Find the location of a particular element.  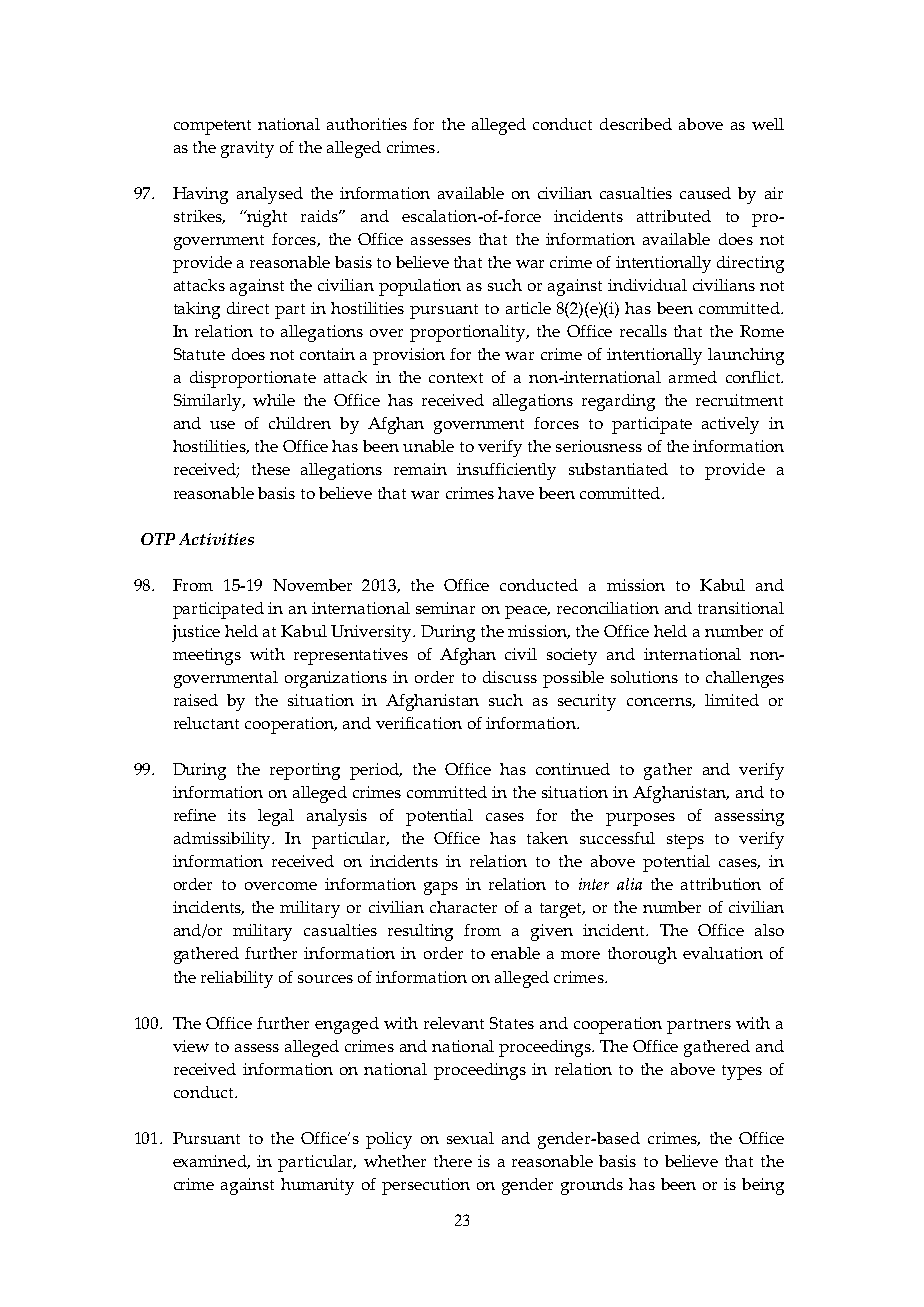

enable is located at coordinates (515, 953).
